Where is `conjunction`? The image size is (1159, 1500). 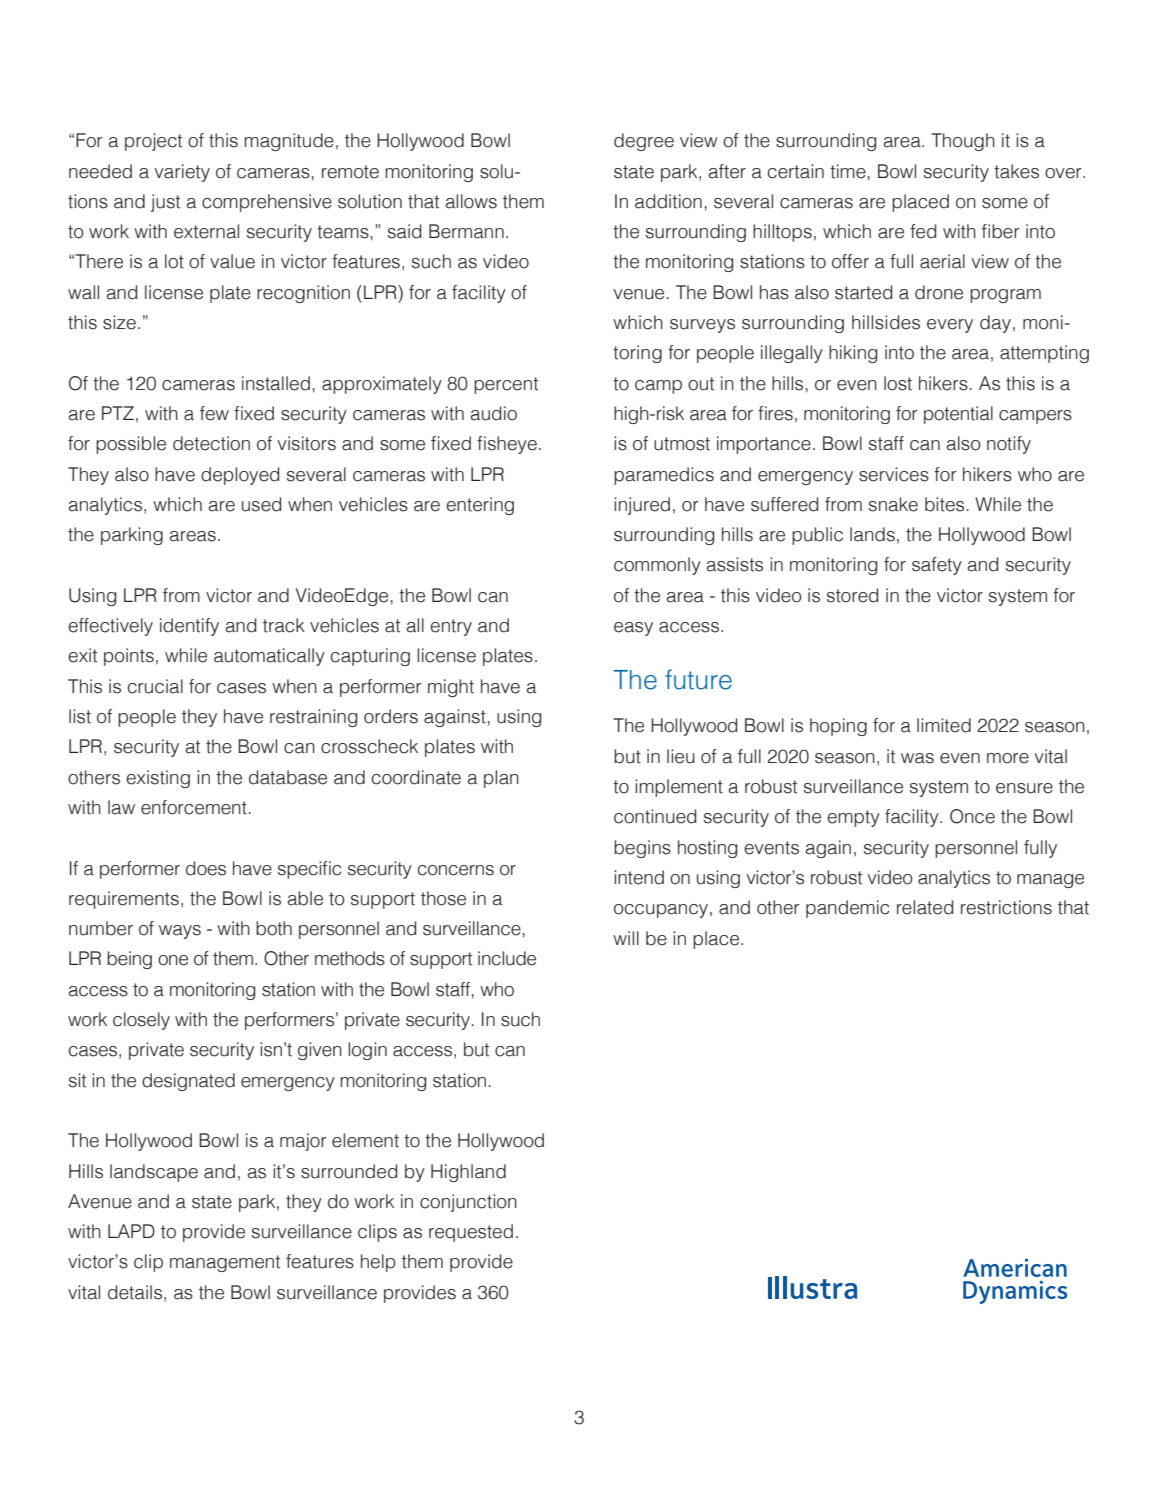
conjunction is located at coordinates (468, 1203).
